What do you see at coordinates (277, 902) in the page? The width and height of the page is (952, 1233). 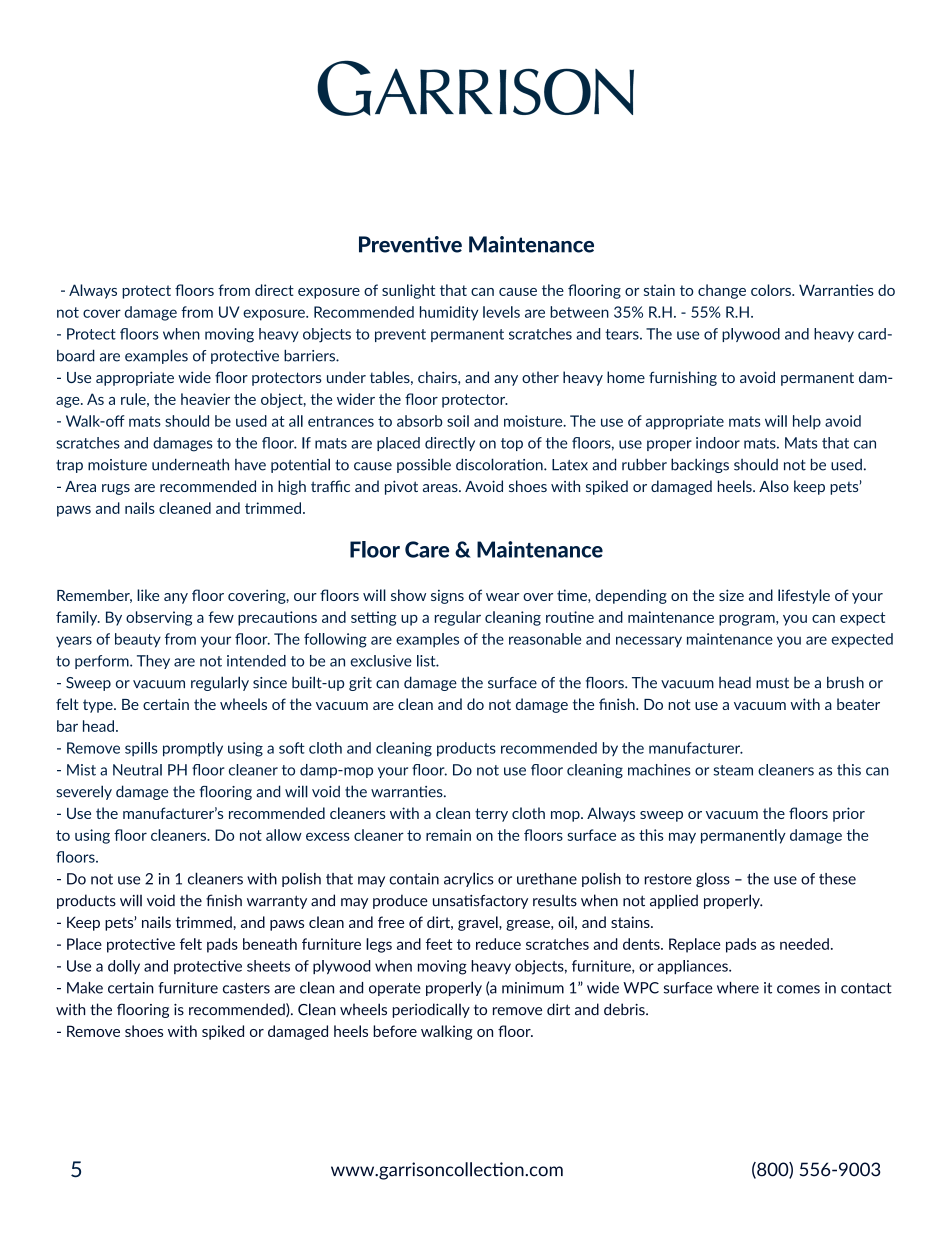 I see `warranty` at bounding box center [277, 902].
